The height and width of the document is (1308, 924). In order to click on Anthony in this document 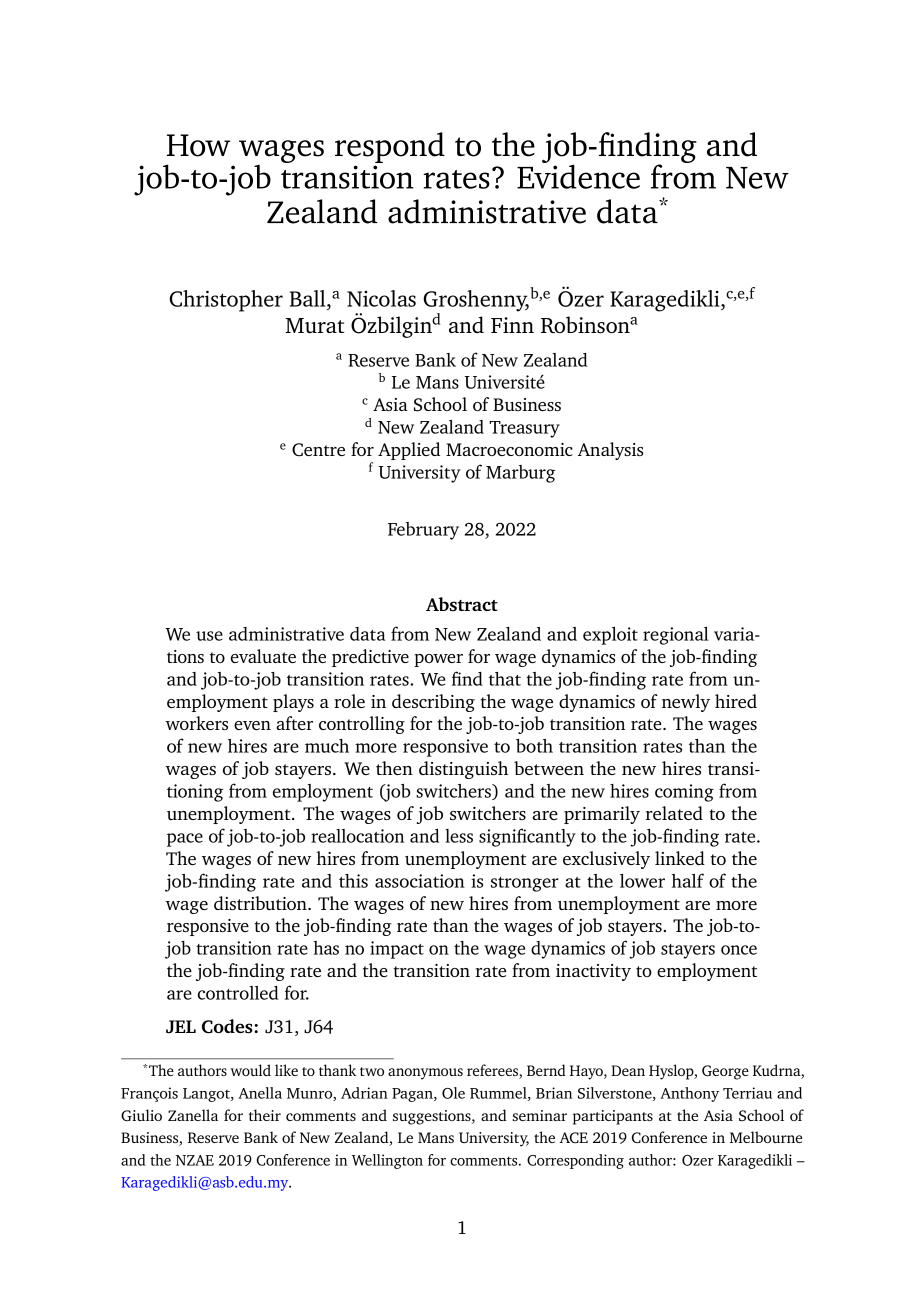, I will do `click(689, 1094)`.
